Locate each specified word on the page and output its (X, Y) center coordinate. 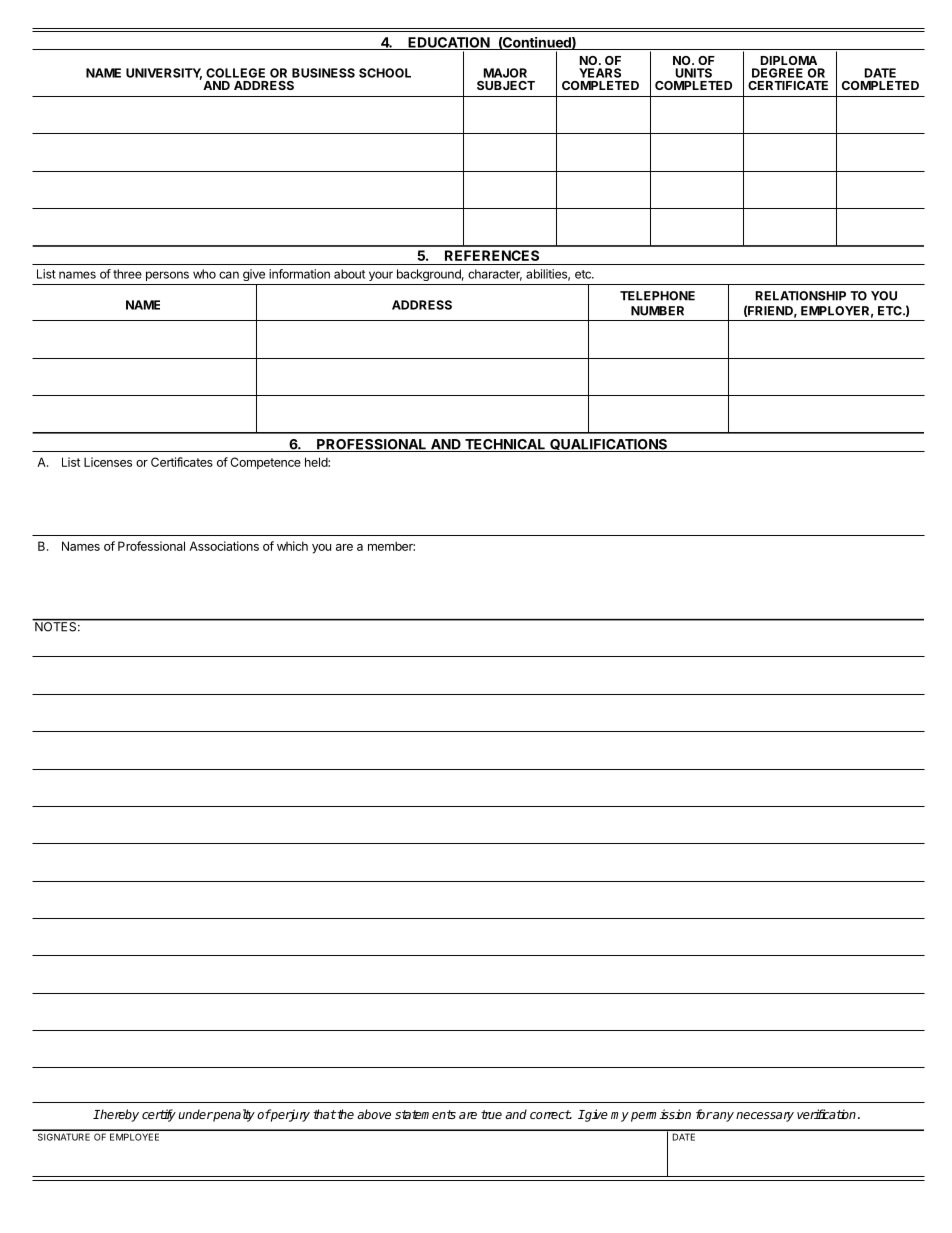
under (195, 1114)
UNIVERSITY (164, 74)
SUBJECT (506, 85)
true (491, 1114)
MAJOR (505, 73)
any (722, 1117)
